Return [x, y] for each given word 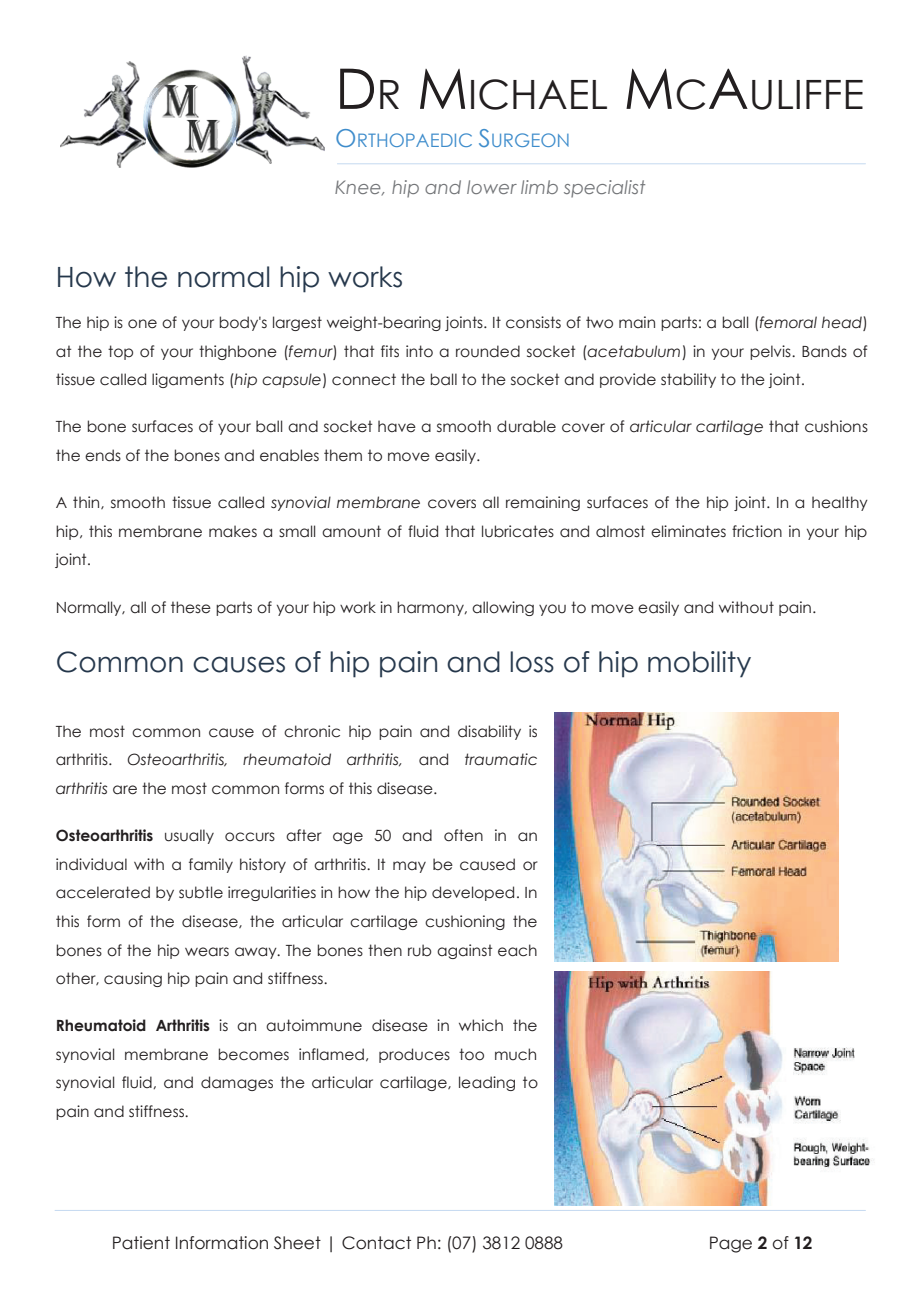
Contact [376, 1243]
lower [492, 187]
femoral [787, 322]
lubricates [518, 531]
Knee [359, 187]
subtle [201, 892]
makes [233, 531]
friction [757, 531]
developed [473, 893]
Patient [141, 1243]
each [517, 950]
